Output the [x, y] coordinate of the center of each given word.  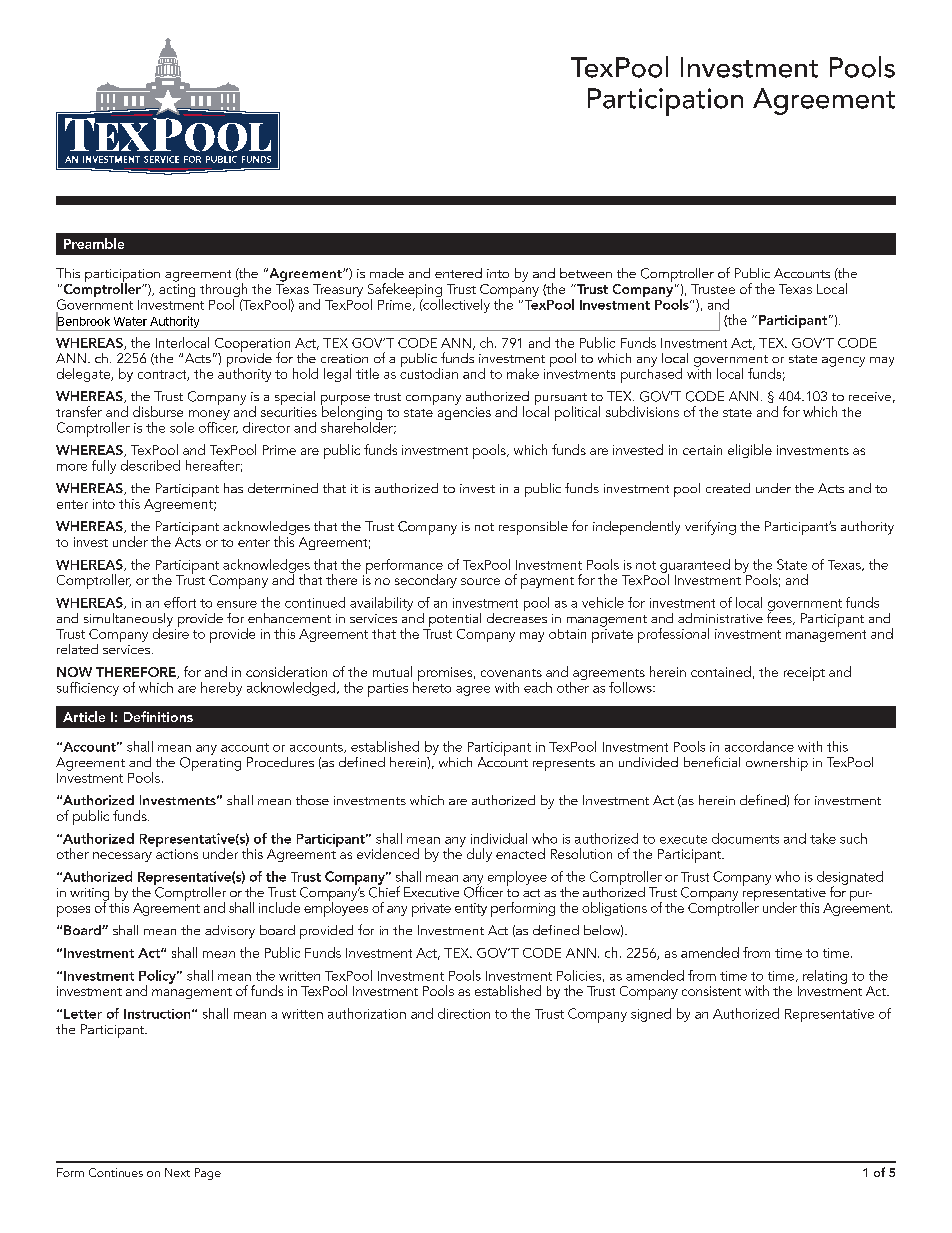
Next [177, 1172]
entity [471, 909]
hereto [432, 686]
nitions [171, 717]
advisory [230, 932]
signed [651, 1015]
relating [825, 977]
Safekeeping [405, 291]
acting [177, 290]
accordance [759, 746]
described [150, 465]
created [728, 488]
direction [464, 1013]
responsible [533, 528]
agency [843, 362]
